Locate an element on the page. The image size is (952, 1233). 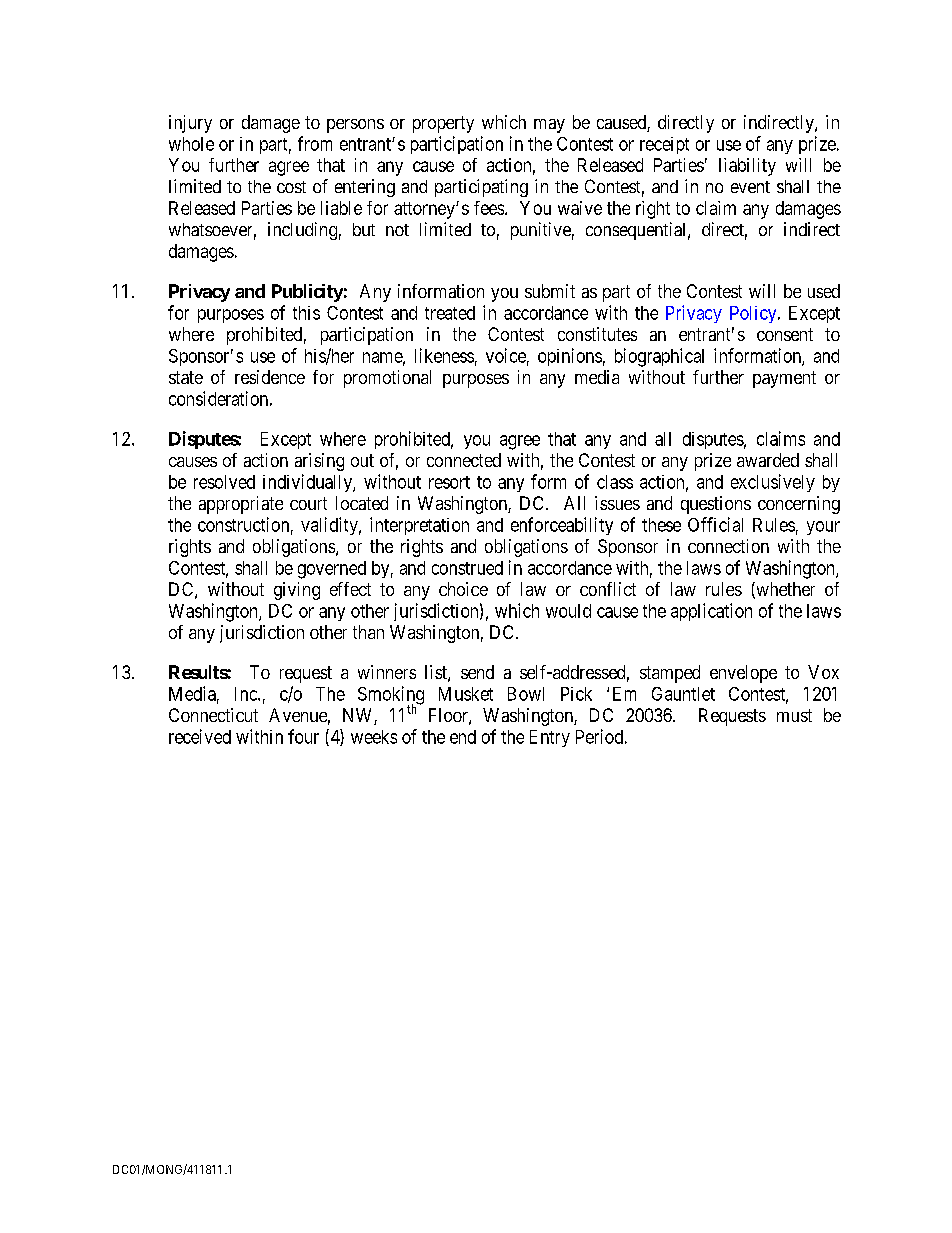
appropriate is located at coordinates (241, 505).
